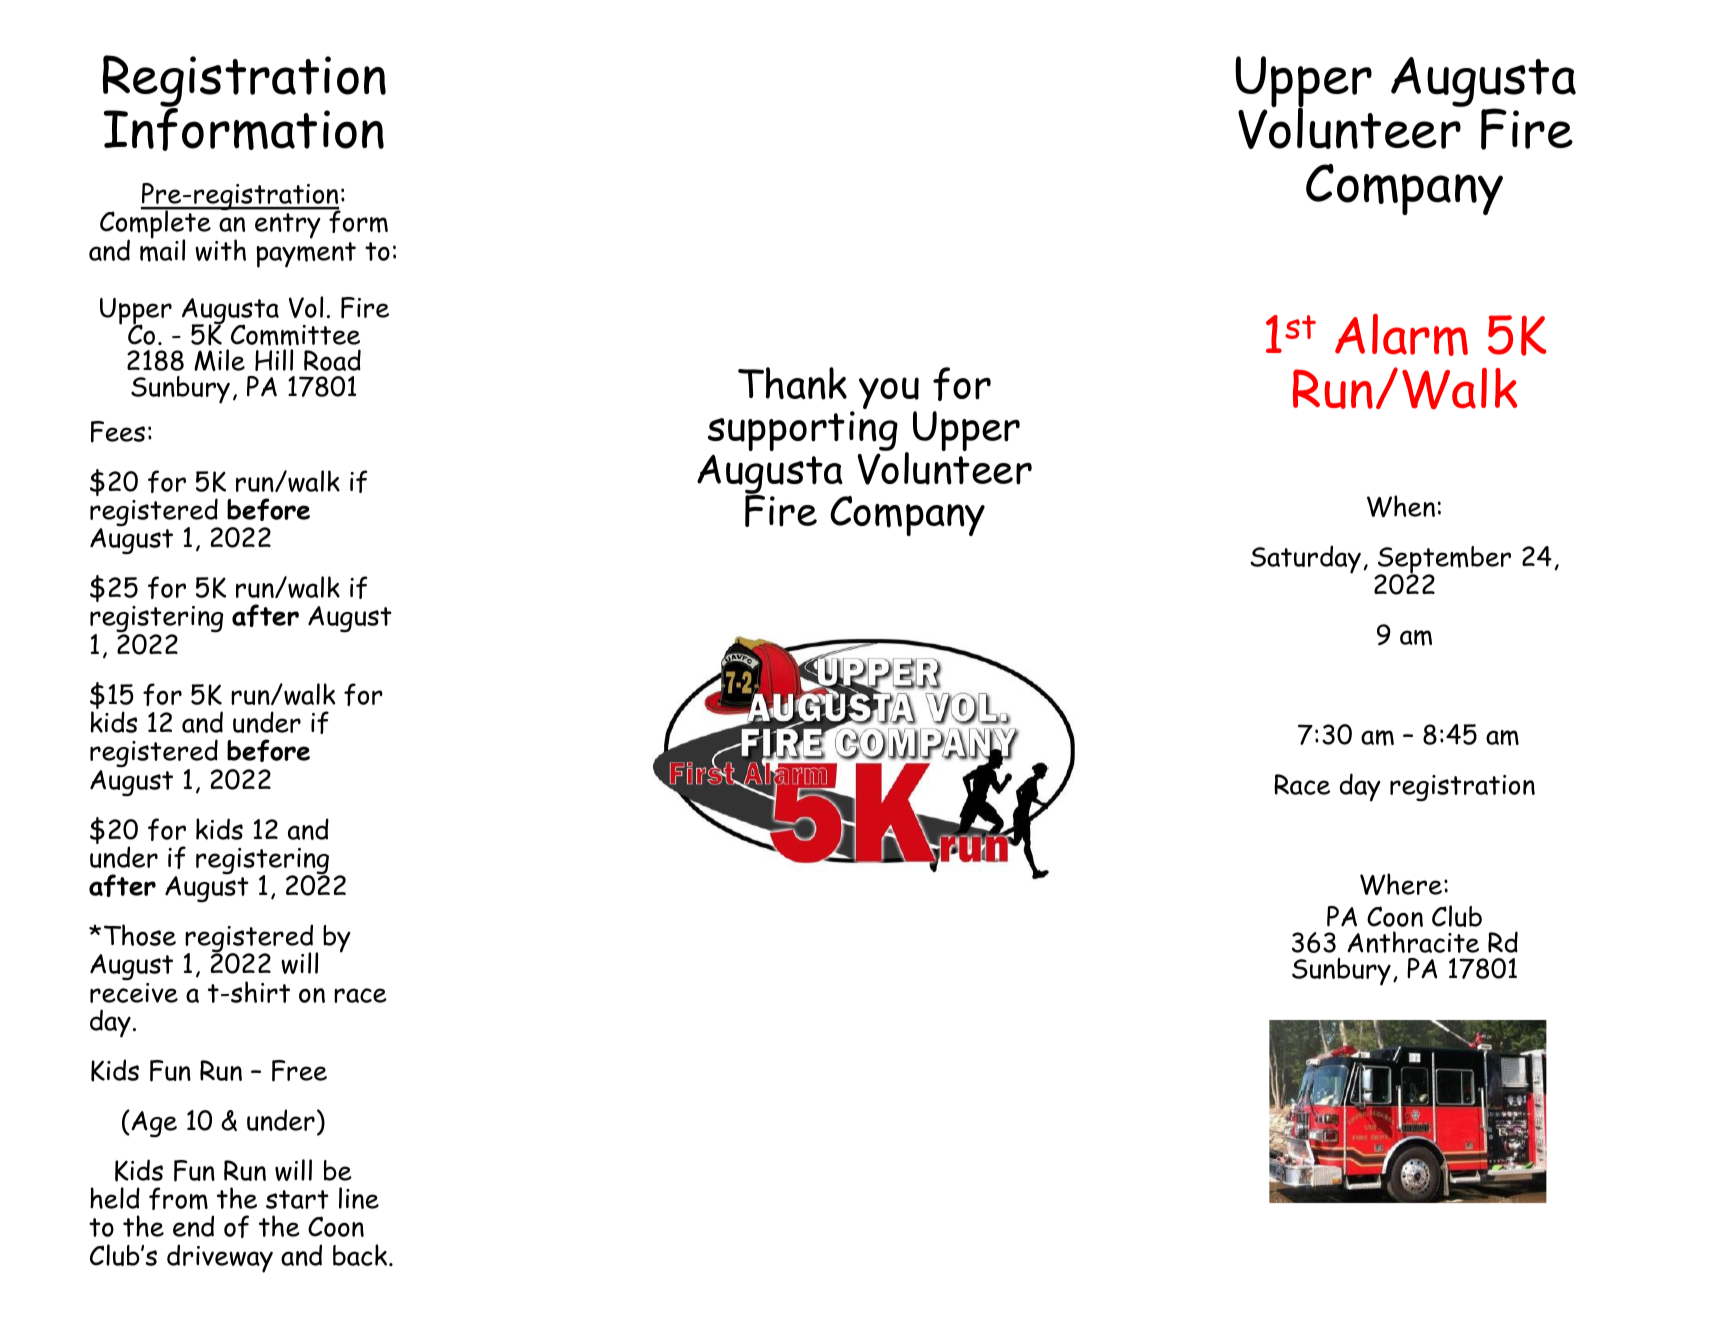  I want to click on Where, so click(1401, 884).
